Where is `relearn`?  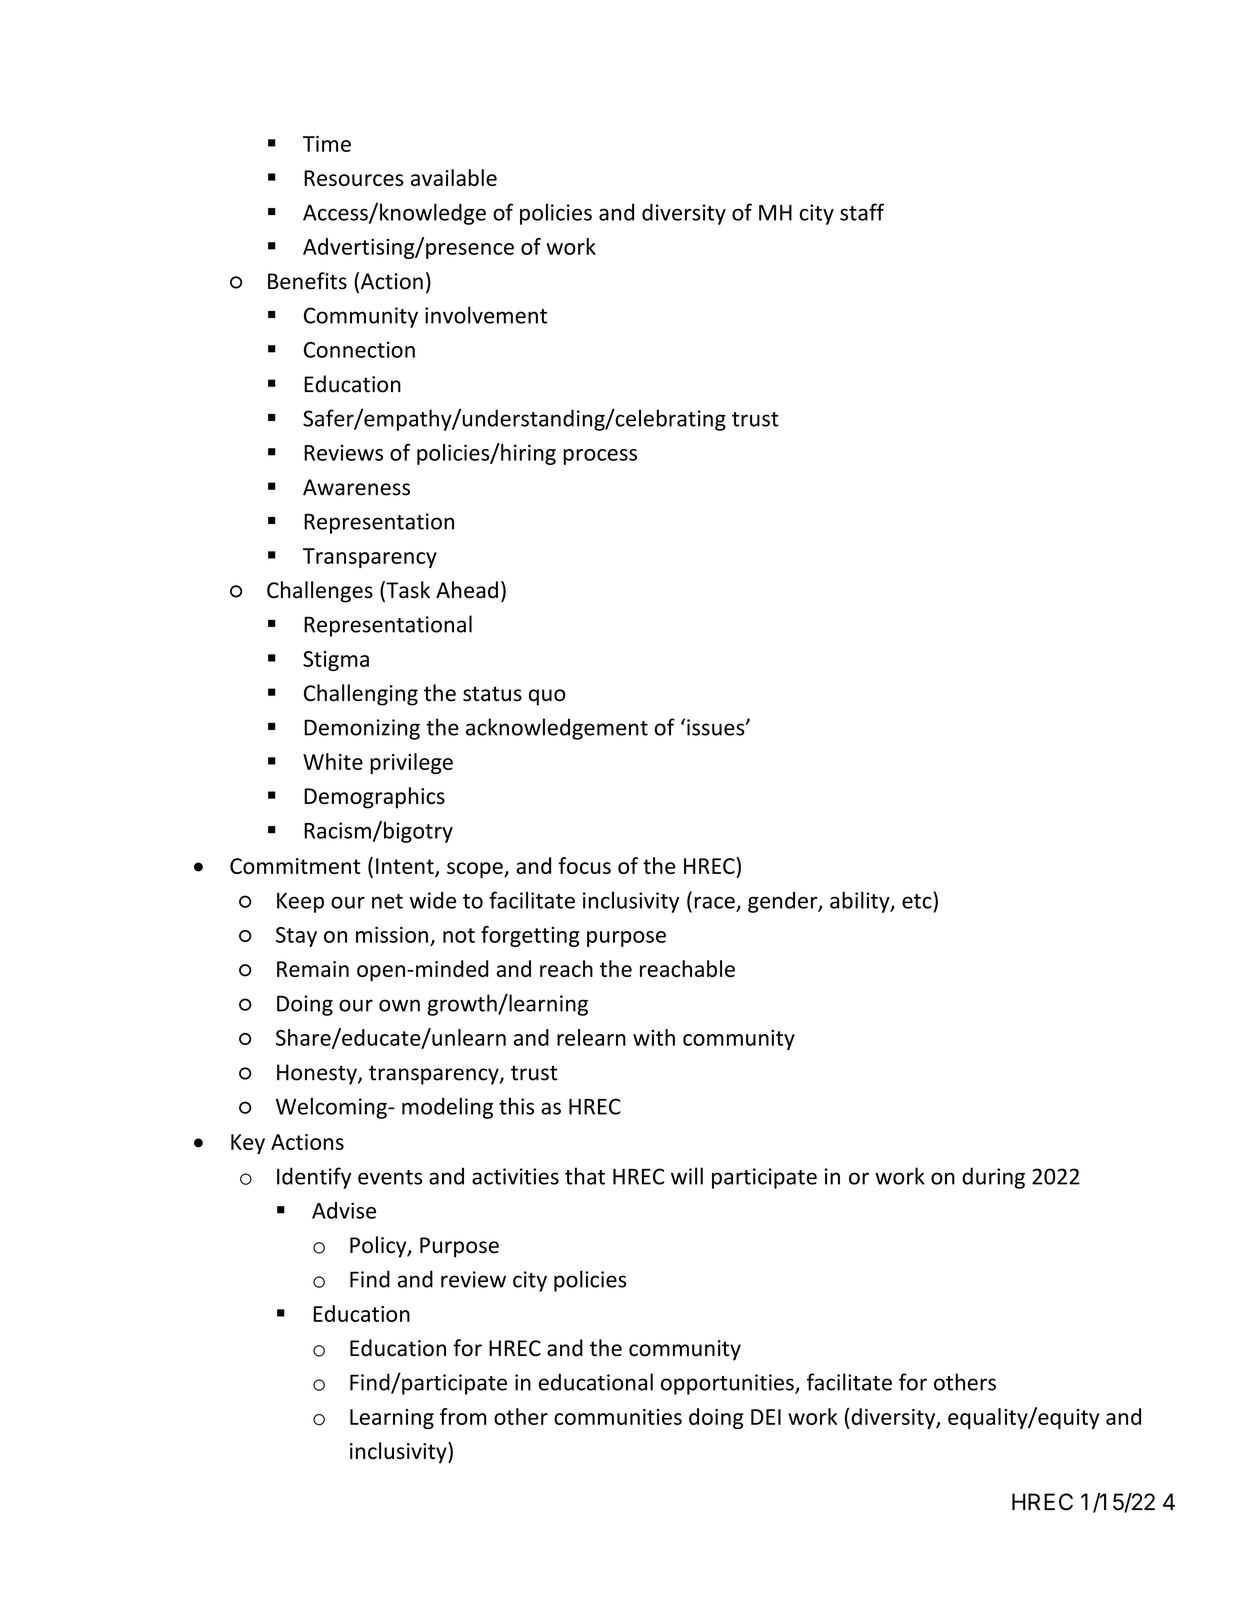
relearn is located at coordinates (591, 1037).
